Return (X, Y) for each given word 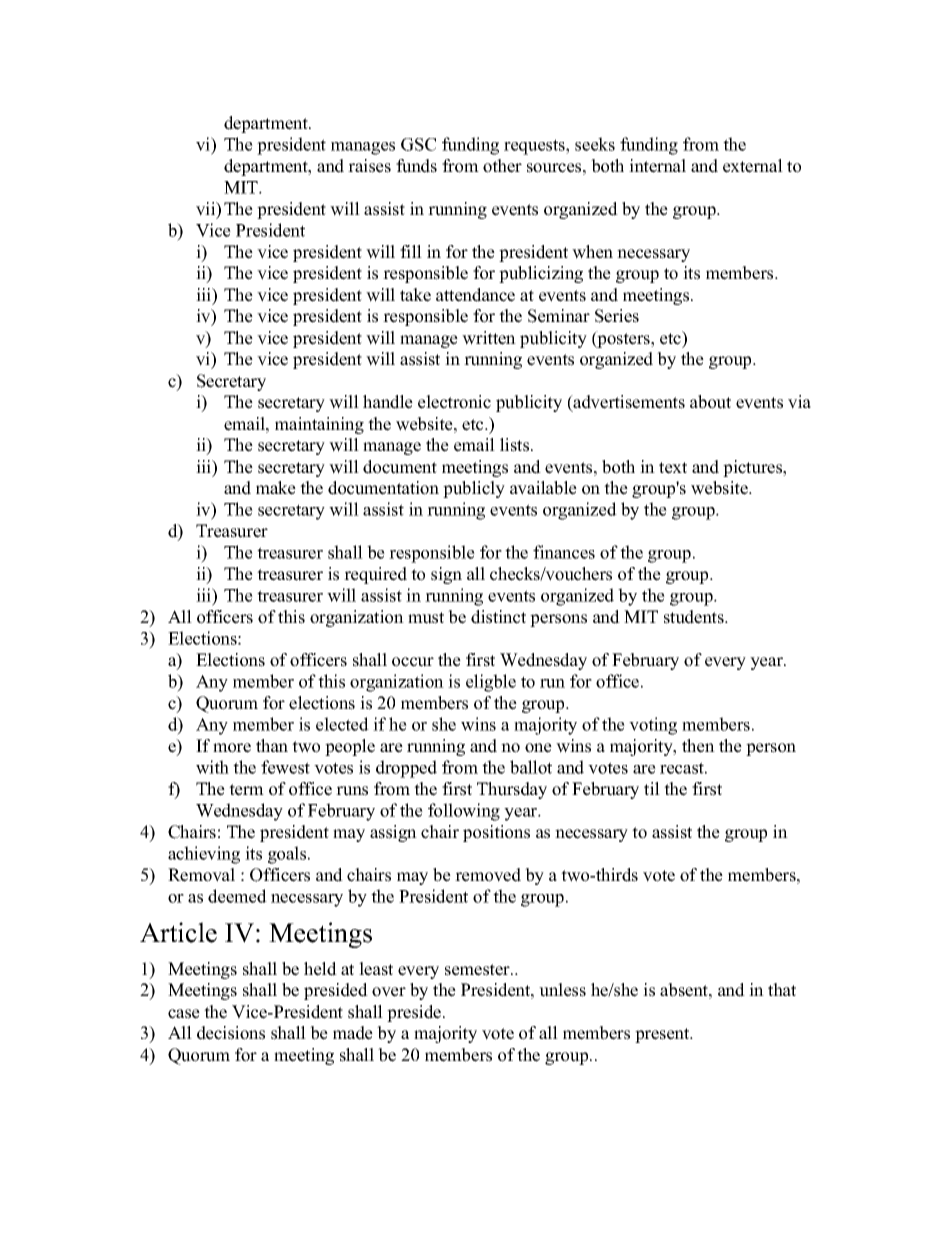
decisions (231, 1033)
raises (369, 166)
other (502, 166)
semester (478, 970)
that (782, 989)
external (753, 166)
